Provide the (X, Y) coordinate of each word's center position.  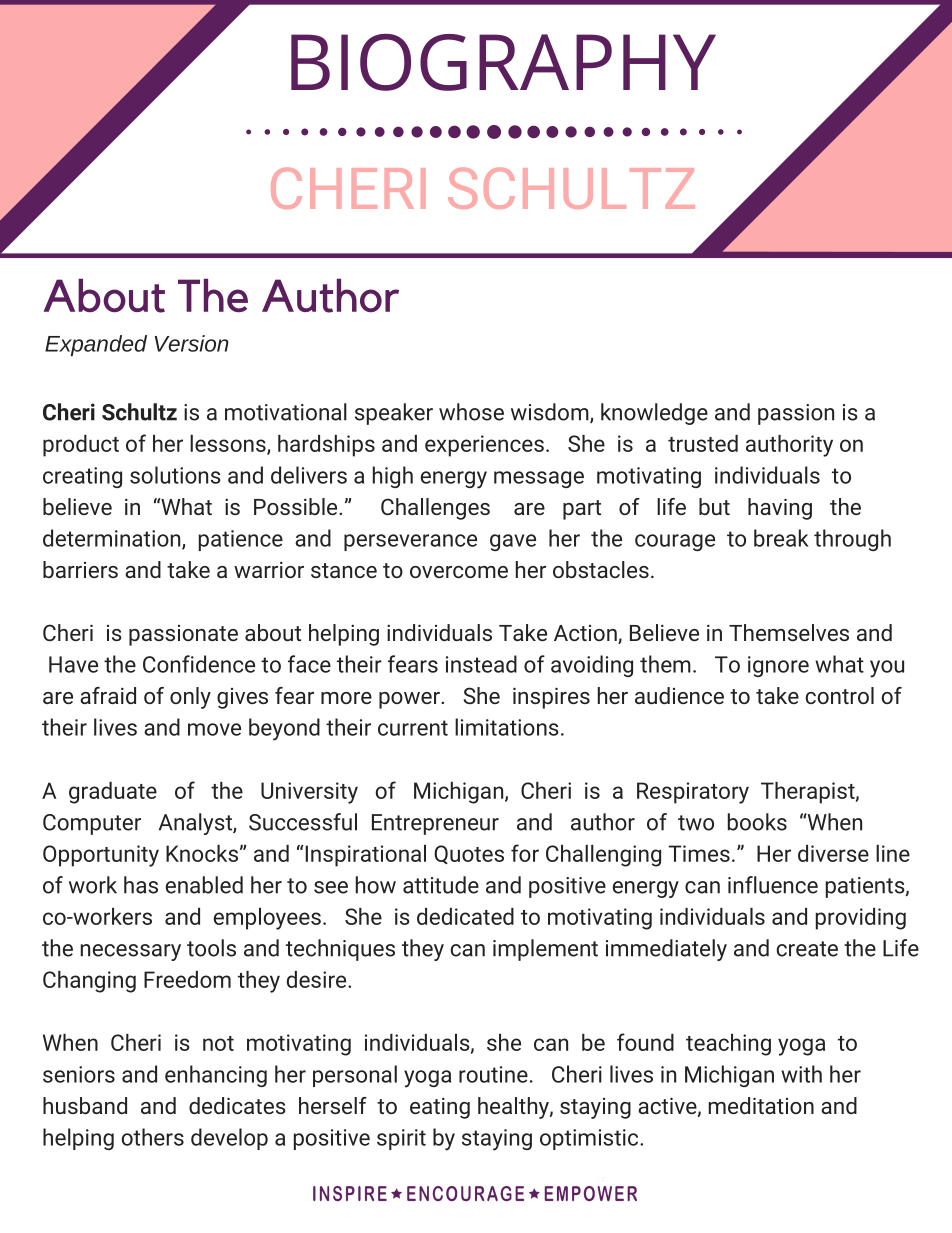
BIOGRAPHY (503, 62)
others (152, 1137)
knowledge (654, 414)
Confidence (199, 664)
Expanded (96, 345)
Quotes (469, 854)
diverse (833, 853)
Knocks (202, 853)
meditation (761, 1105)
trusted (703, 443)
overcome (459, 572)
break (781, 538)
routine (493, 1074)
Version (192, 343)
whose (471, 412)
